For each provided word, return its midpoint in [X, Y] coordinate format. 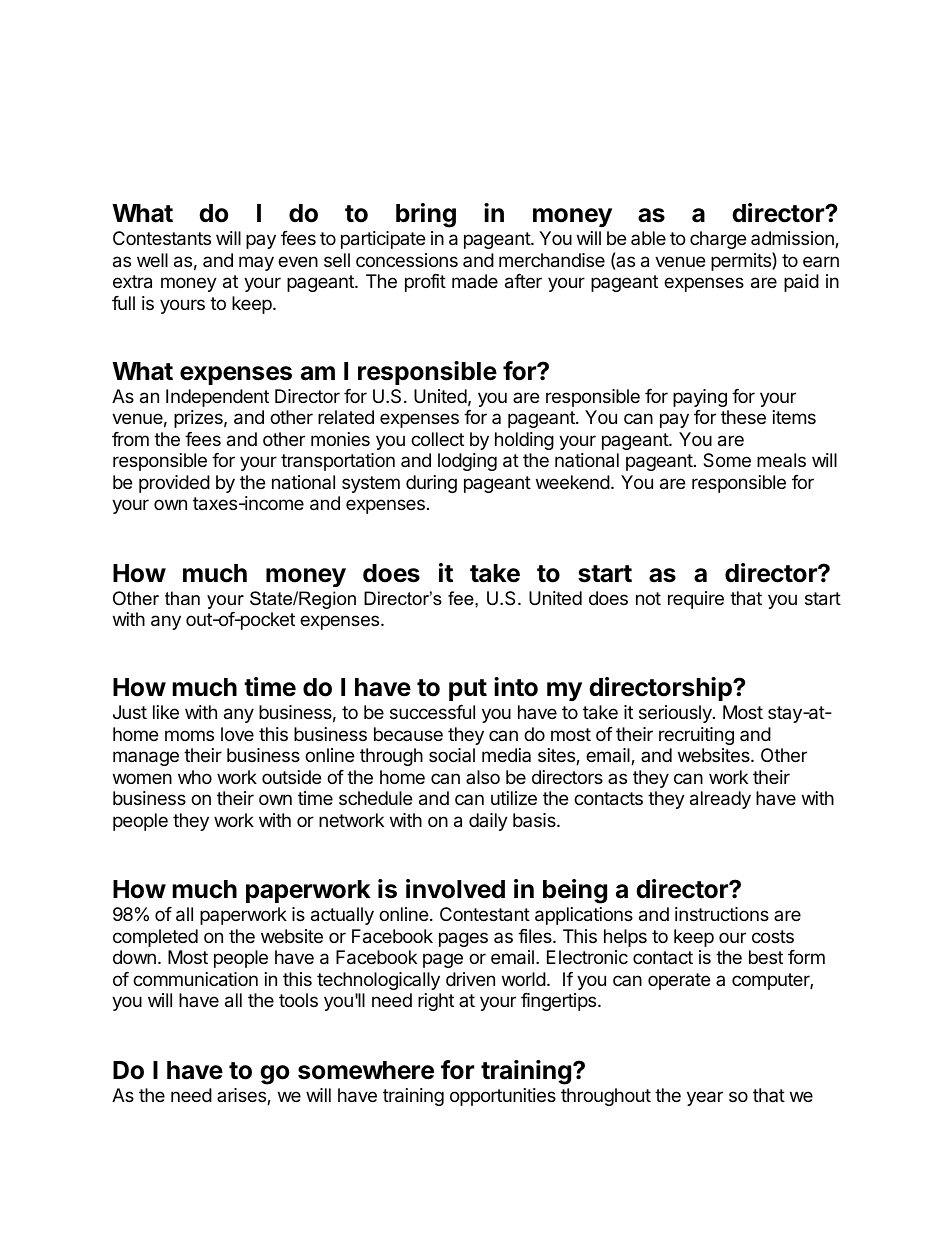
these [743, 417]
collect [437, 439]
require [696, 600]
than [182, 598]
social [452, 755]
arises [242, 1096]
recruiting [696, 736]
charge [718, 240]
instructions [722, 914]
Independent [217, 398]
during [431, 484]
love [237, 734]
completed [155, 938]
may [256, 263]
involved [455, 889]
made [475, 281]
